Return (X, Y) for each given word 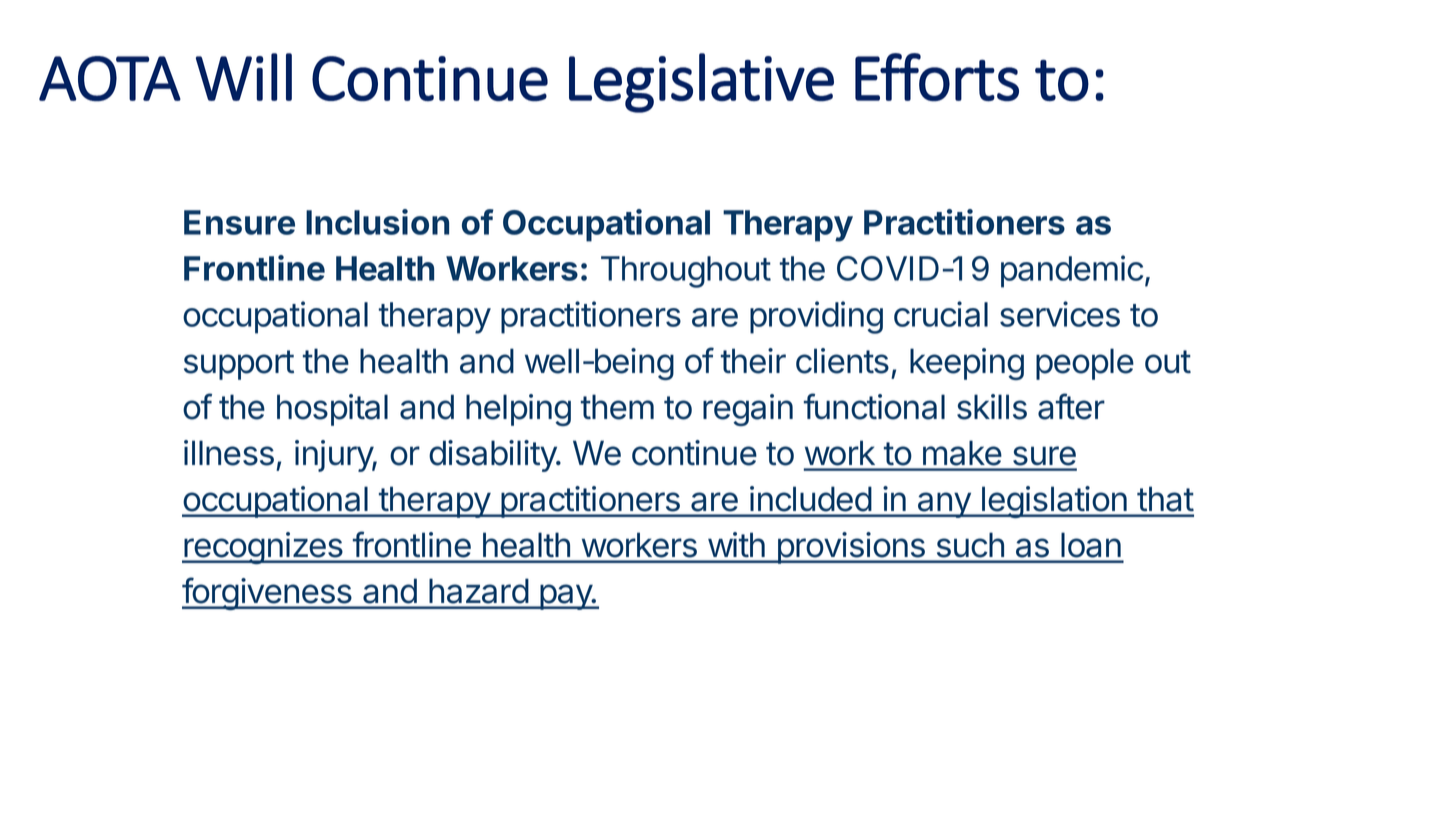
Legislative (701, 83)
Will (244, 77)
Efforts (937, 77)
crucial (941, 314)
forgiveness (268, 593)
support (239, 365)
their (753, 361)
